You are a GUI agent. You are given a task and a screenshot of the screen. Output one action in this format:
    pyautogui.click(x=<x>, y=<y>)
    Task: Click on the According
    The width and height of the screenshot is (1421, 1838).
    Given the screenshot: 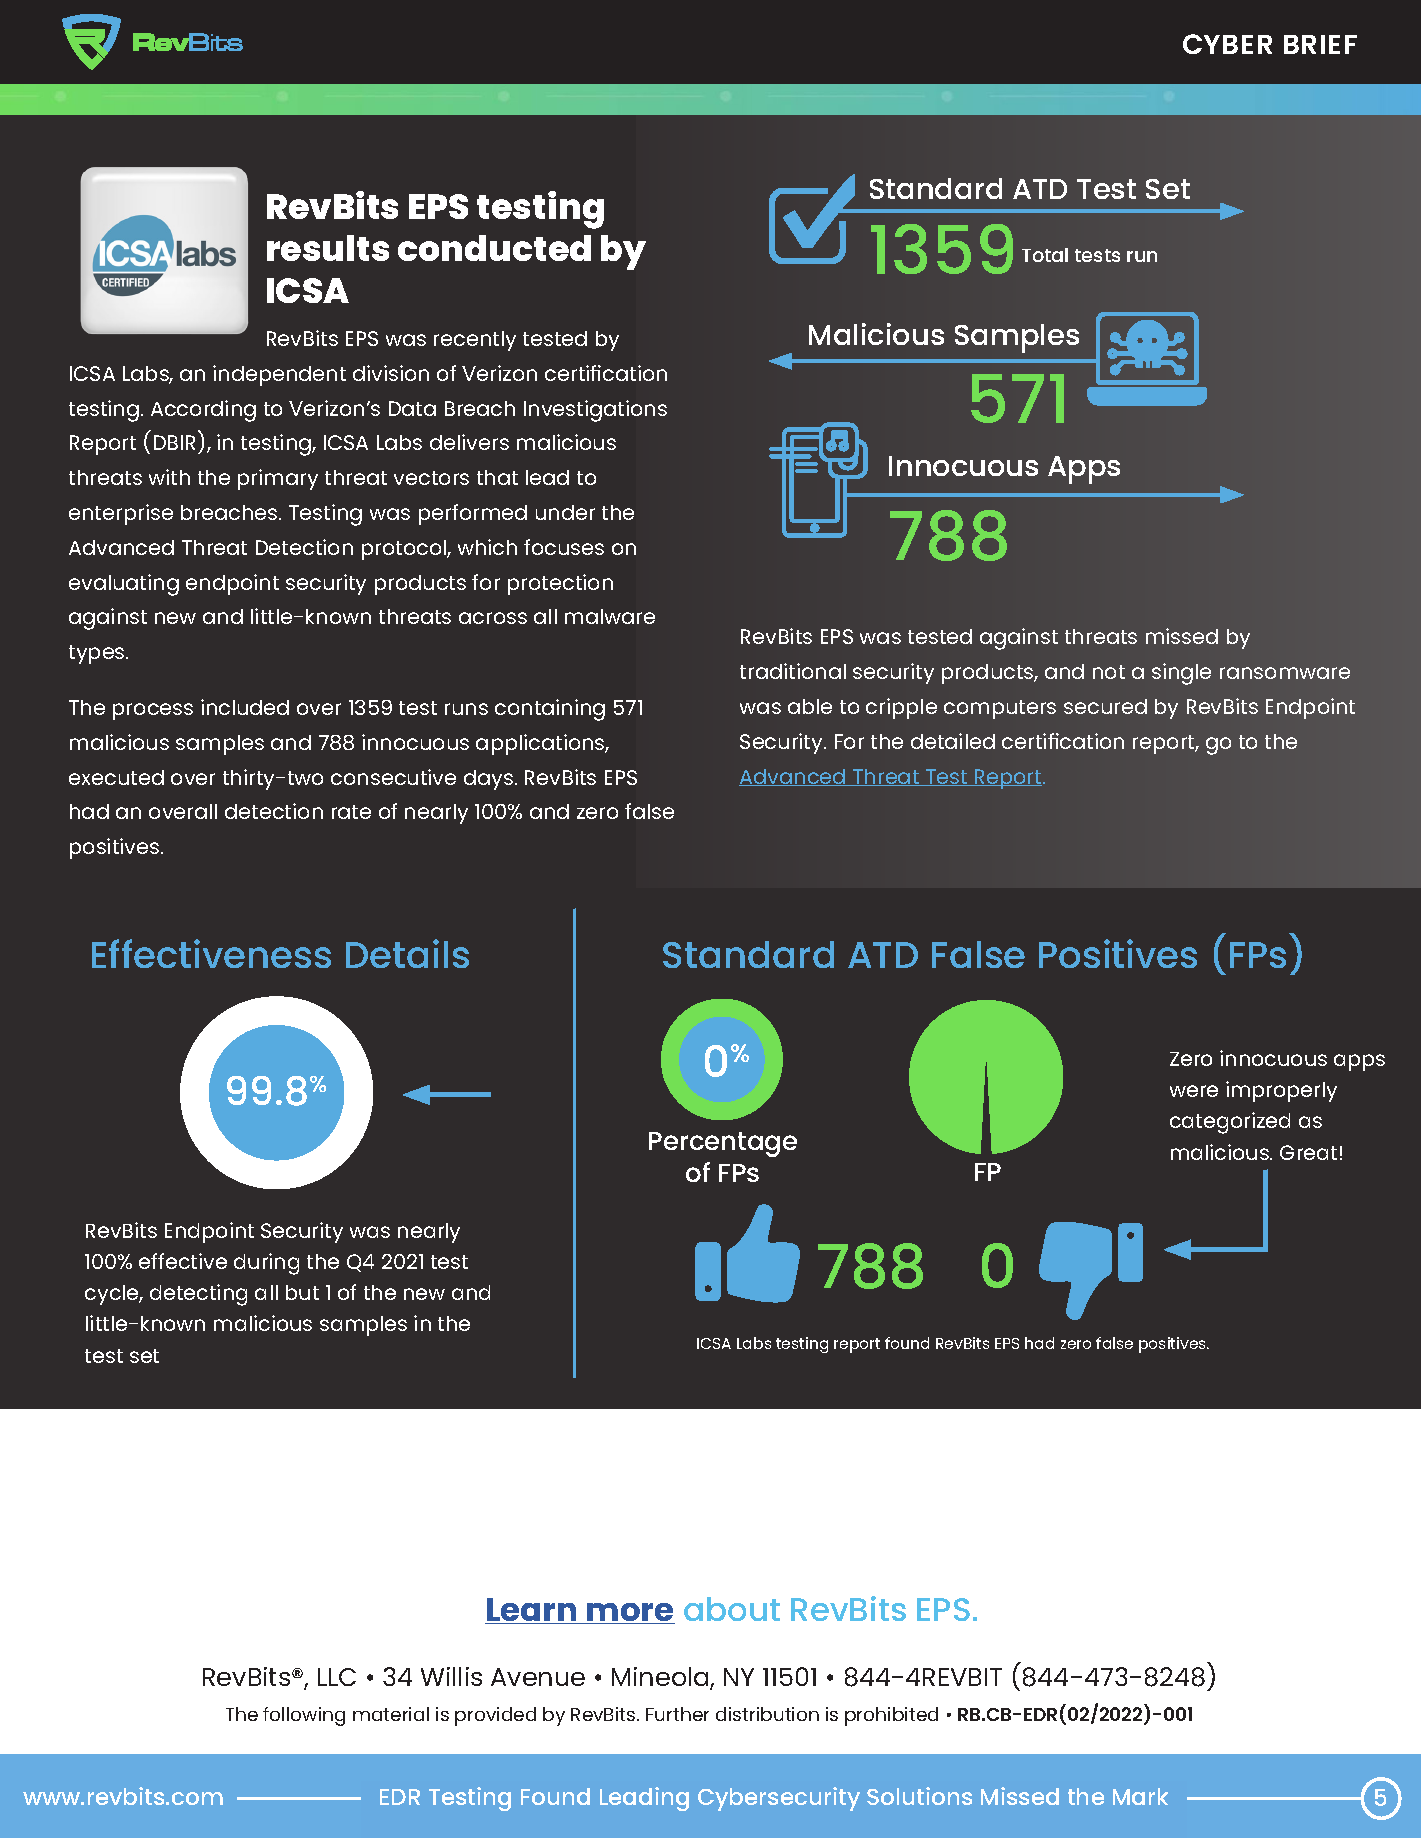 What is the action you would take?
    pyautogui.click(x=203, y=411)
